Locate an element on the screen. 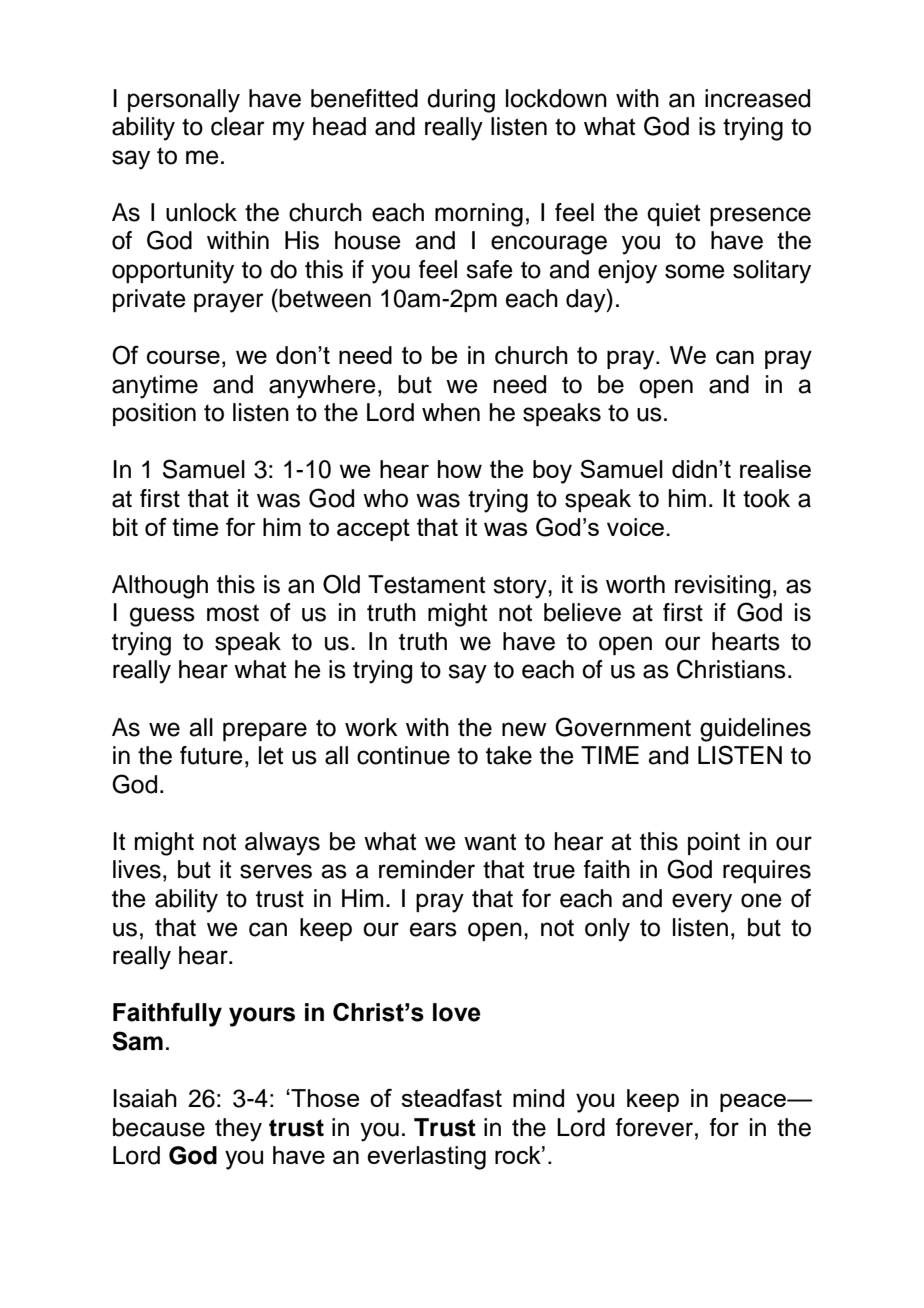  Testament is located at coordinates (426, 584).
